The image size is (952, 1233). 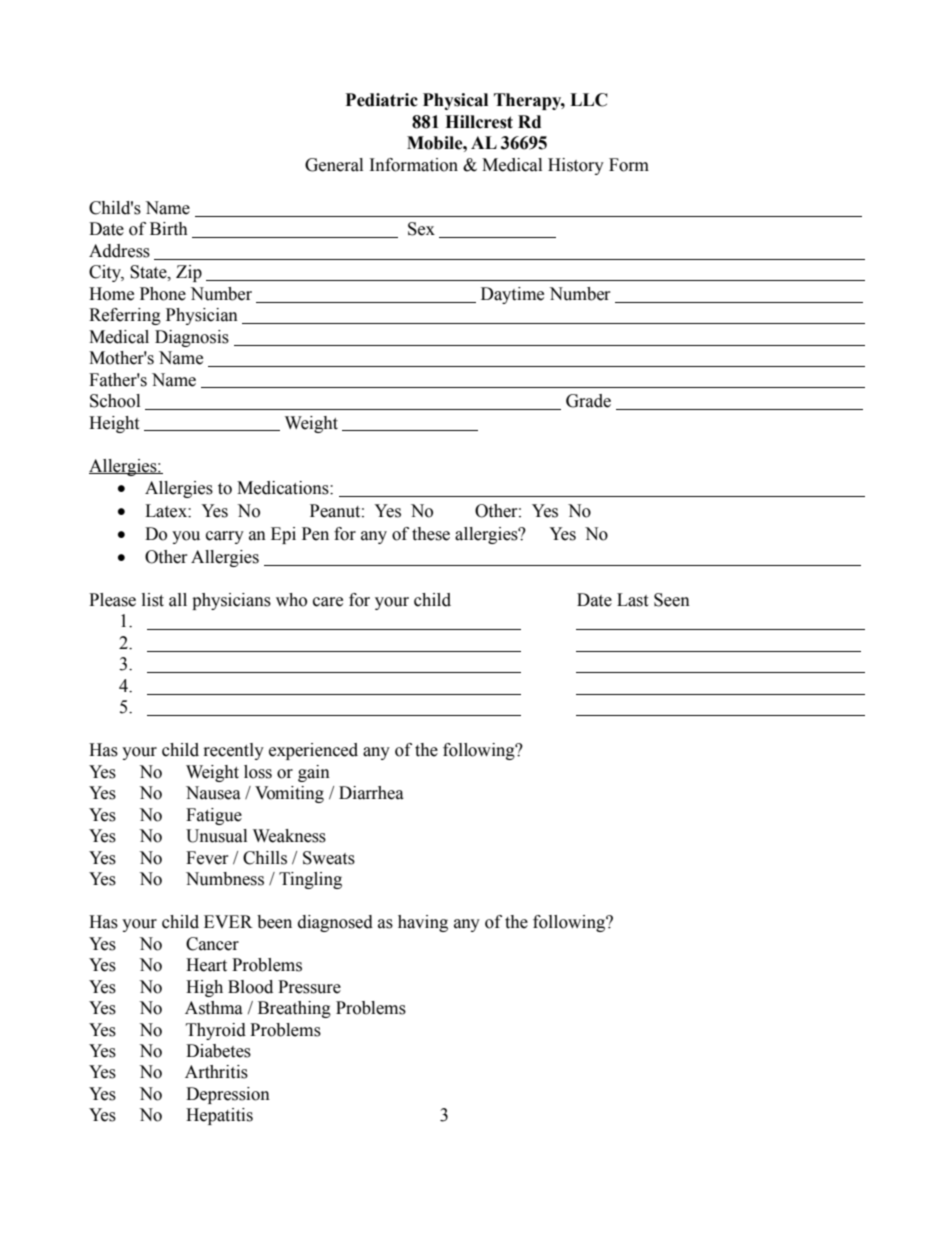 I want to click on Last, so click(x=632, y=600).
